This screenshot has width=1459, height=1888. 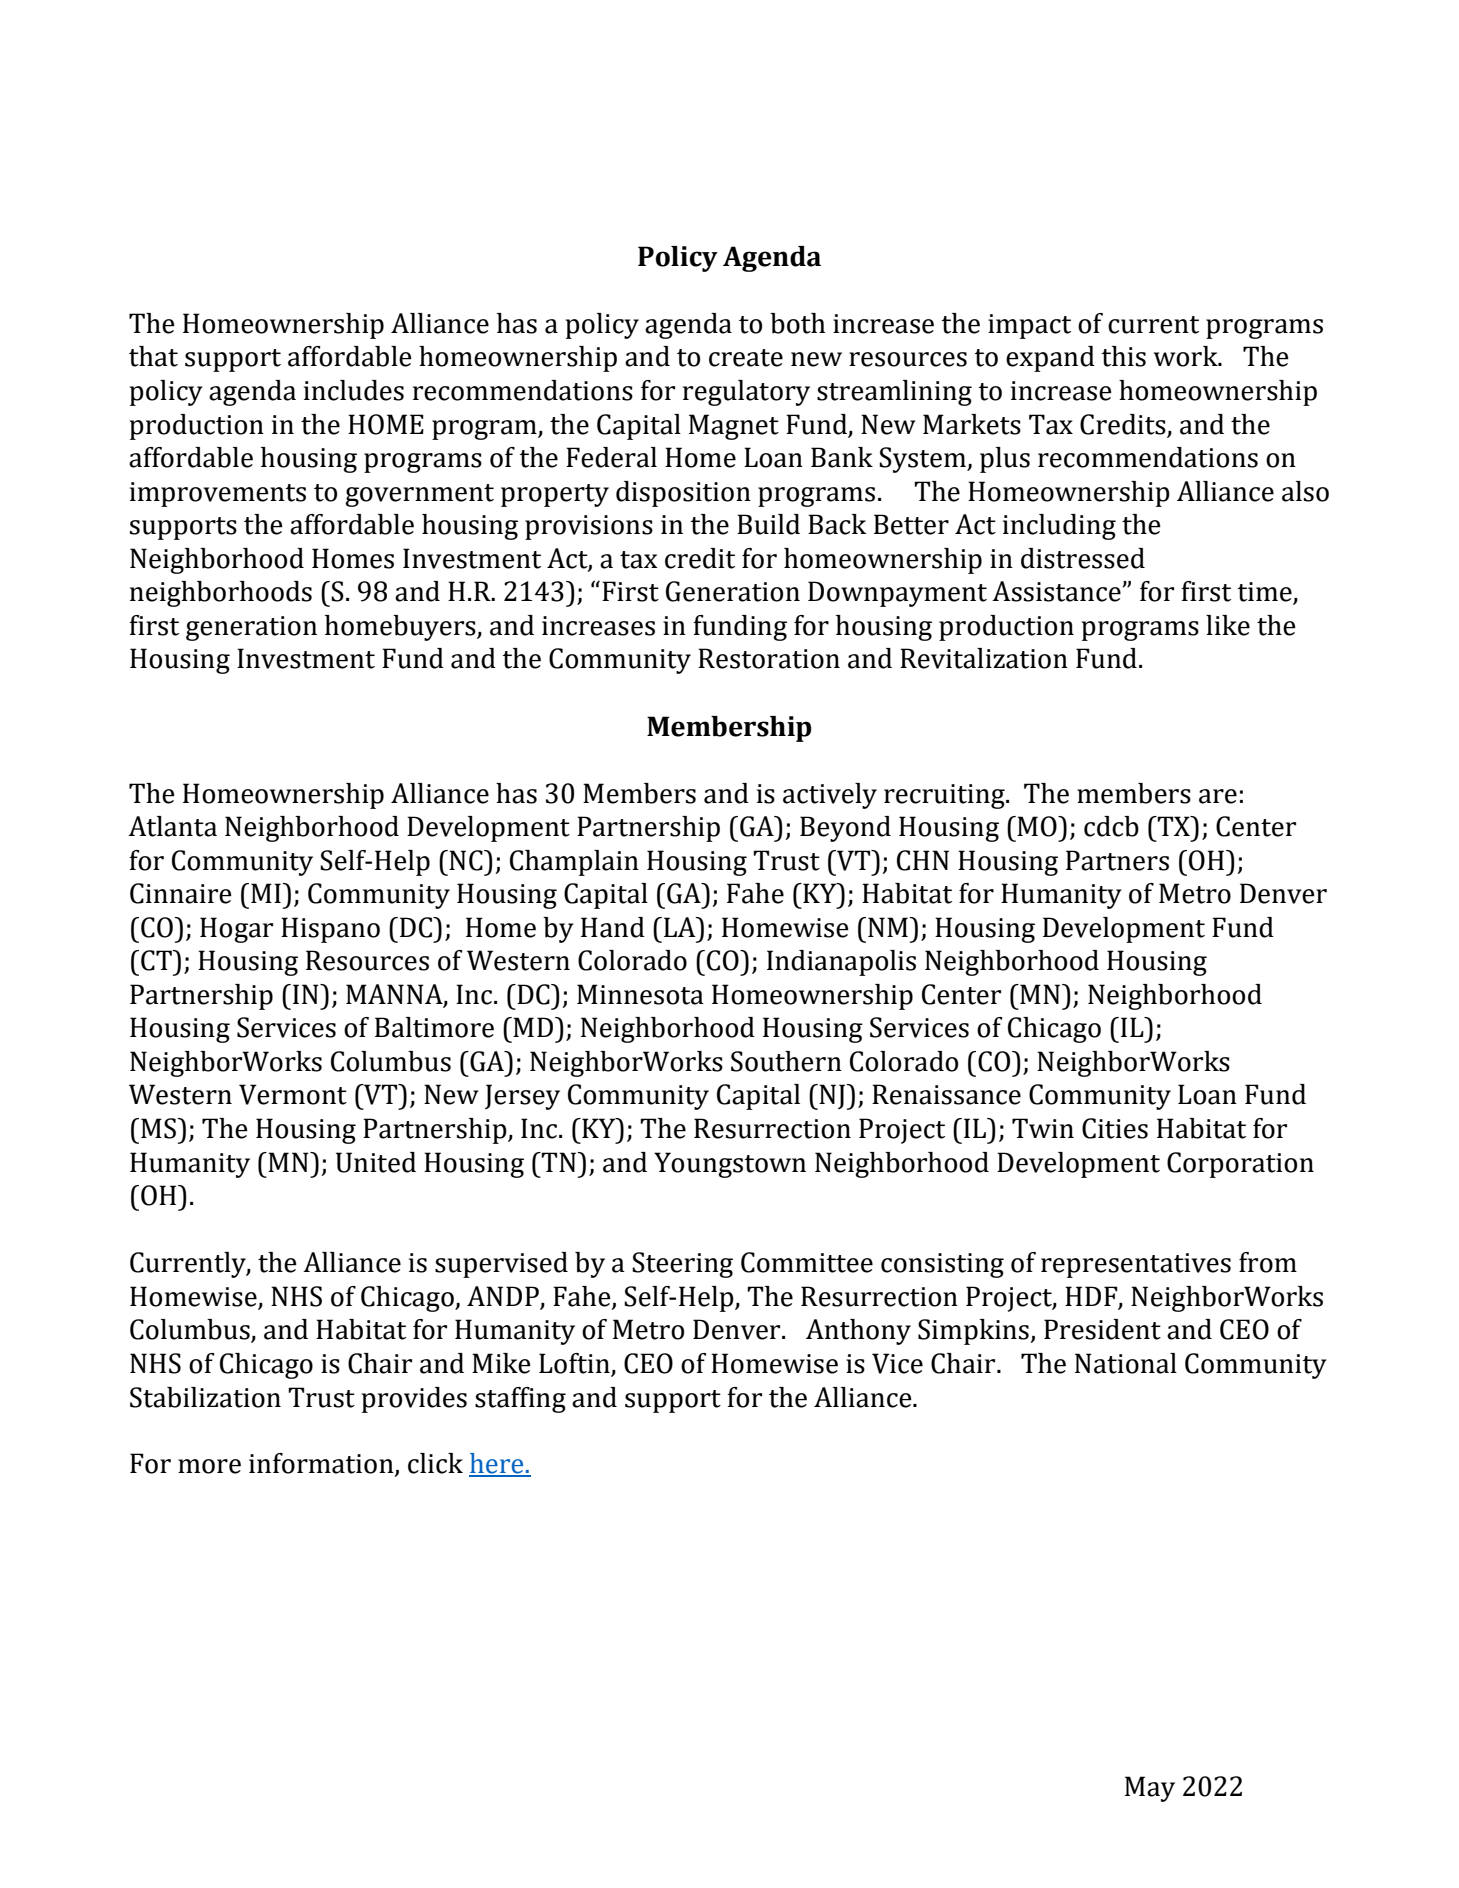 What do you see at coordinates (1218, 796) in the screenshot?
I see `are` at bounding box center [1218, 796].
